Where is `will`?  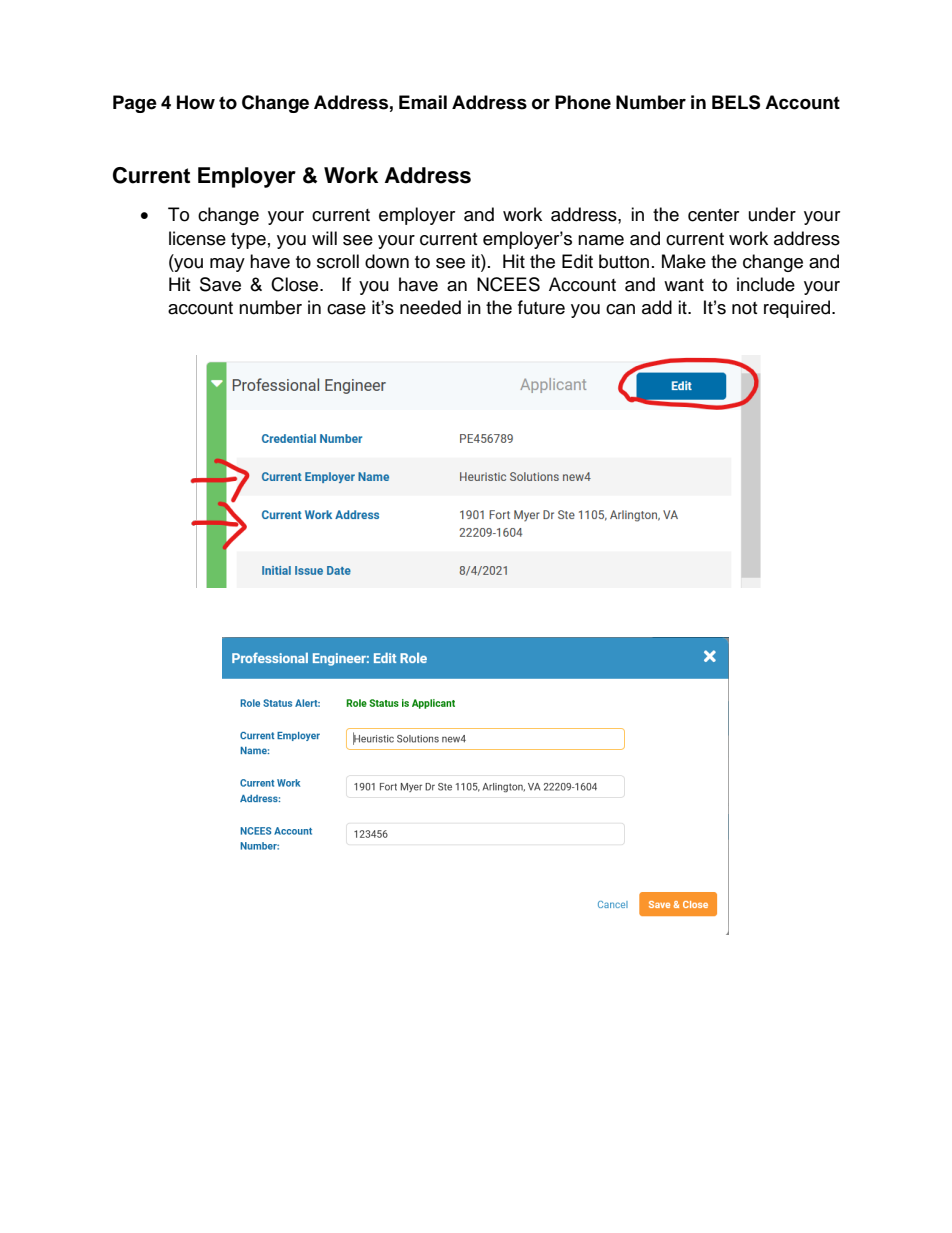 will is located at coordinates (324, 238).
